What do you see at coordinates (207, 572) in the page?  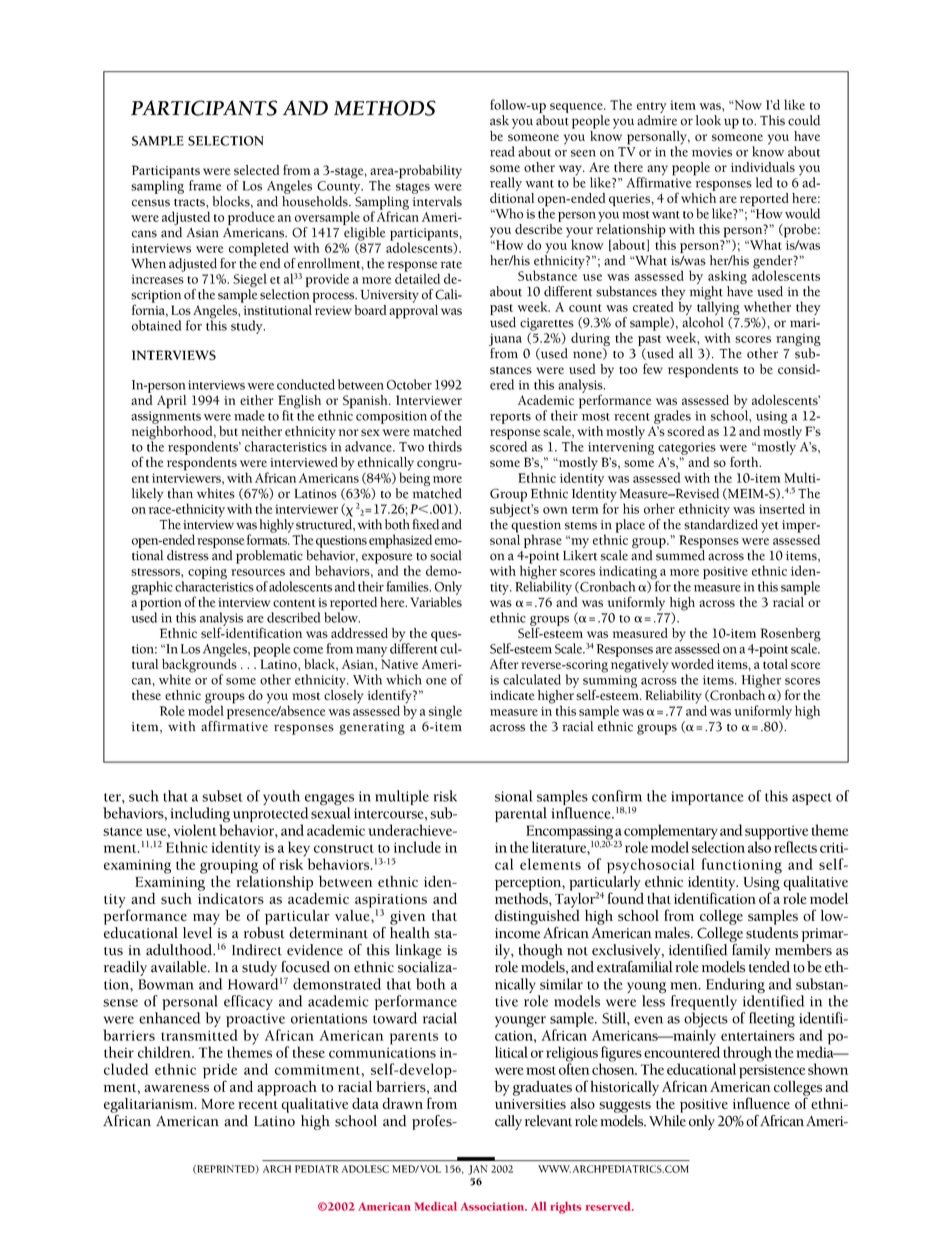 I see `coping` at bounding box center [207, 572].
